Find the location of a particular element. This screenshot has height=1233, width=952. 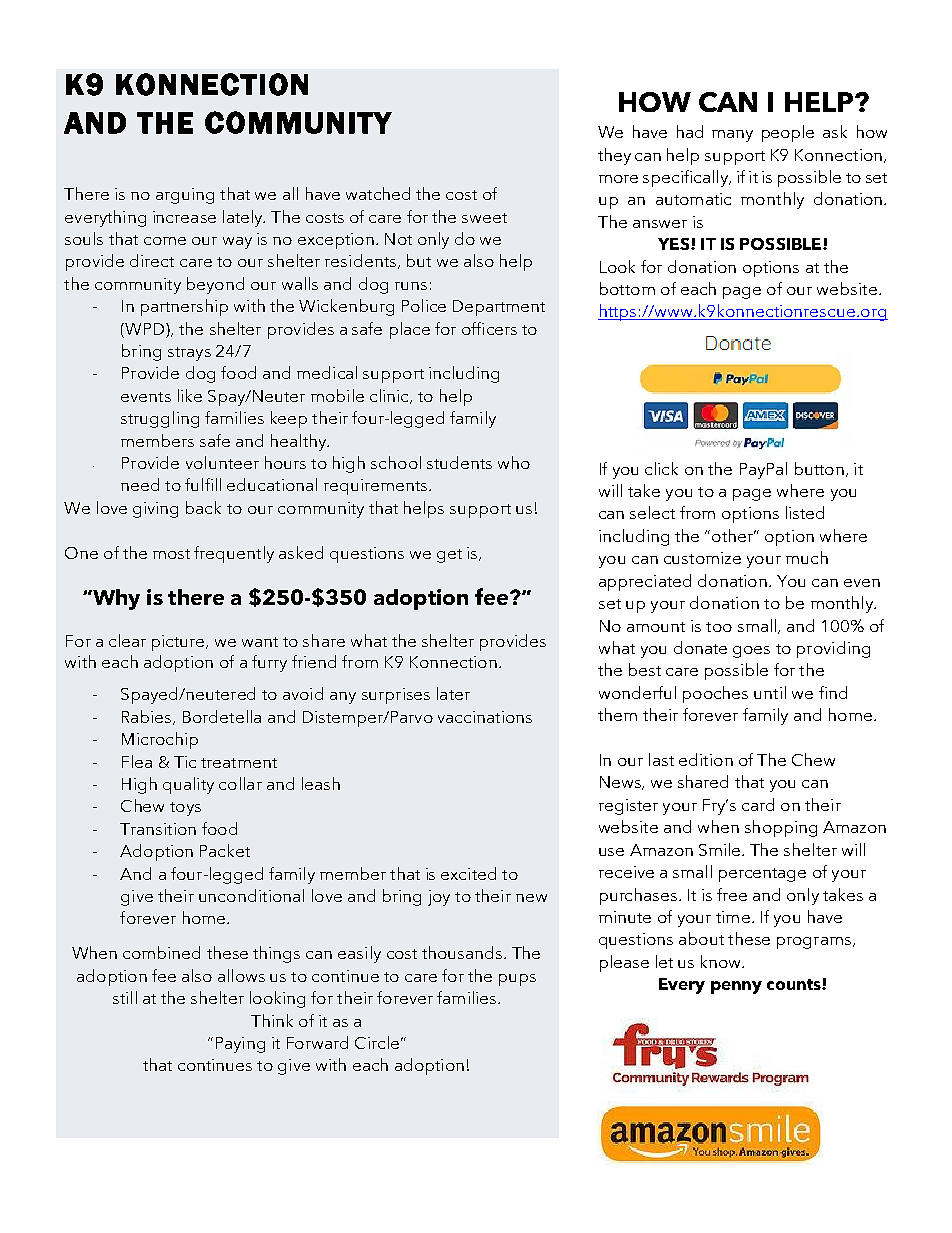

get is located at coordinates (449, 556).
